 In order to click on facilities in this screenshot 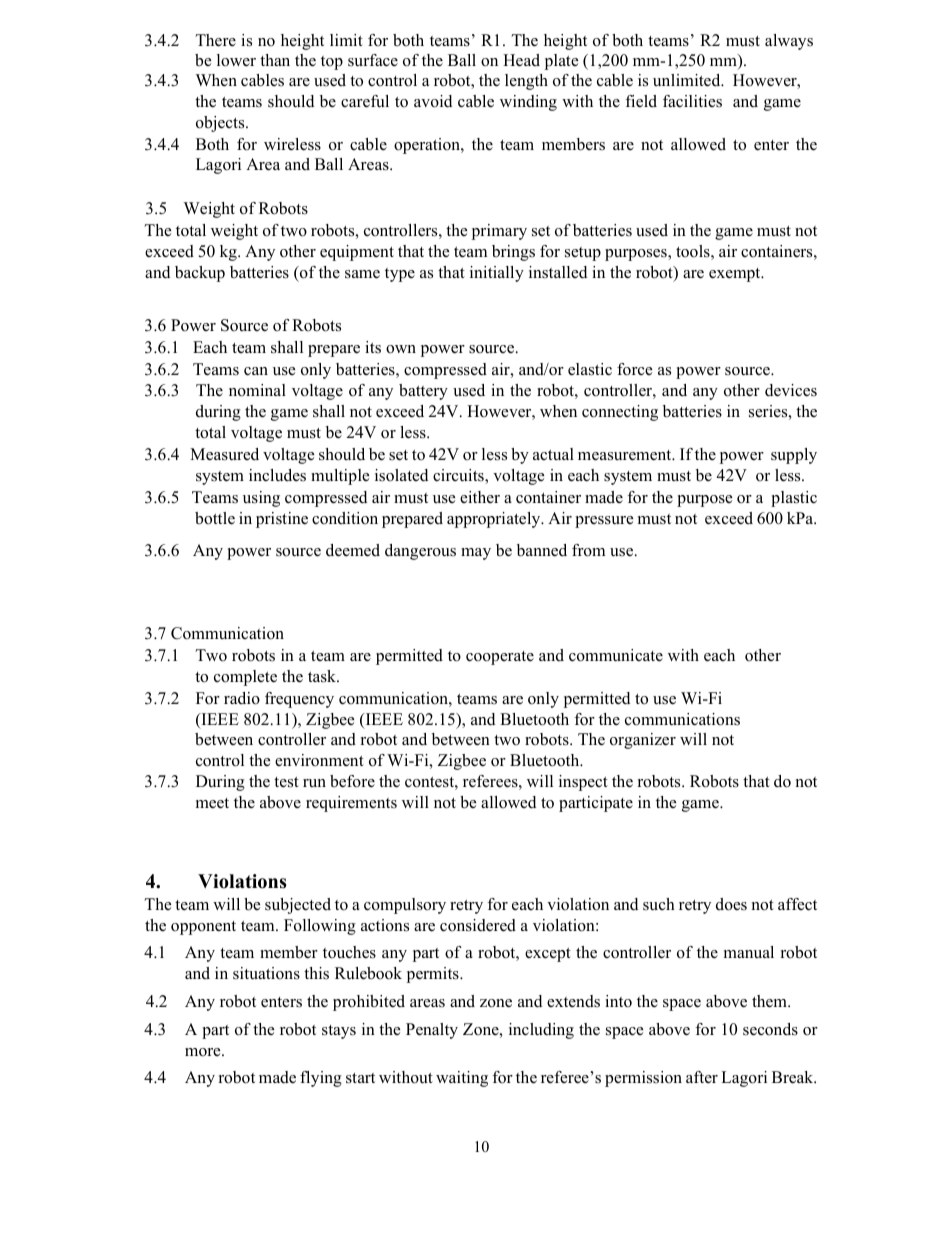, I will do `click(692, 101)`.
